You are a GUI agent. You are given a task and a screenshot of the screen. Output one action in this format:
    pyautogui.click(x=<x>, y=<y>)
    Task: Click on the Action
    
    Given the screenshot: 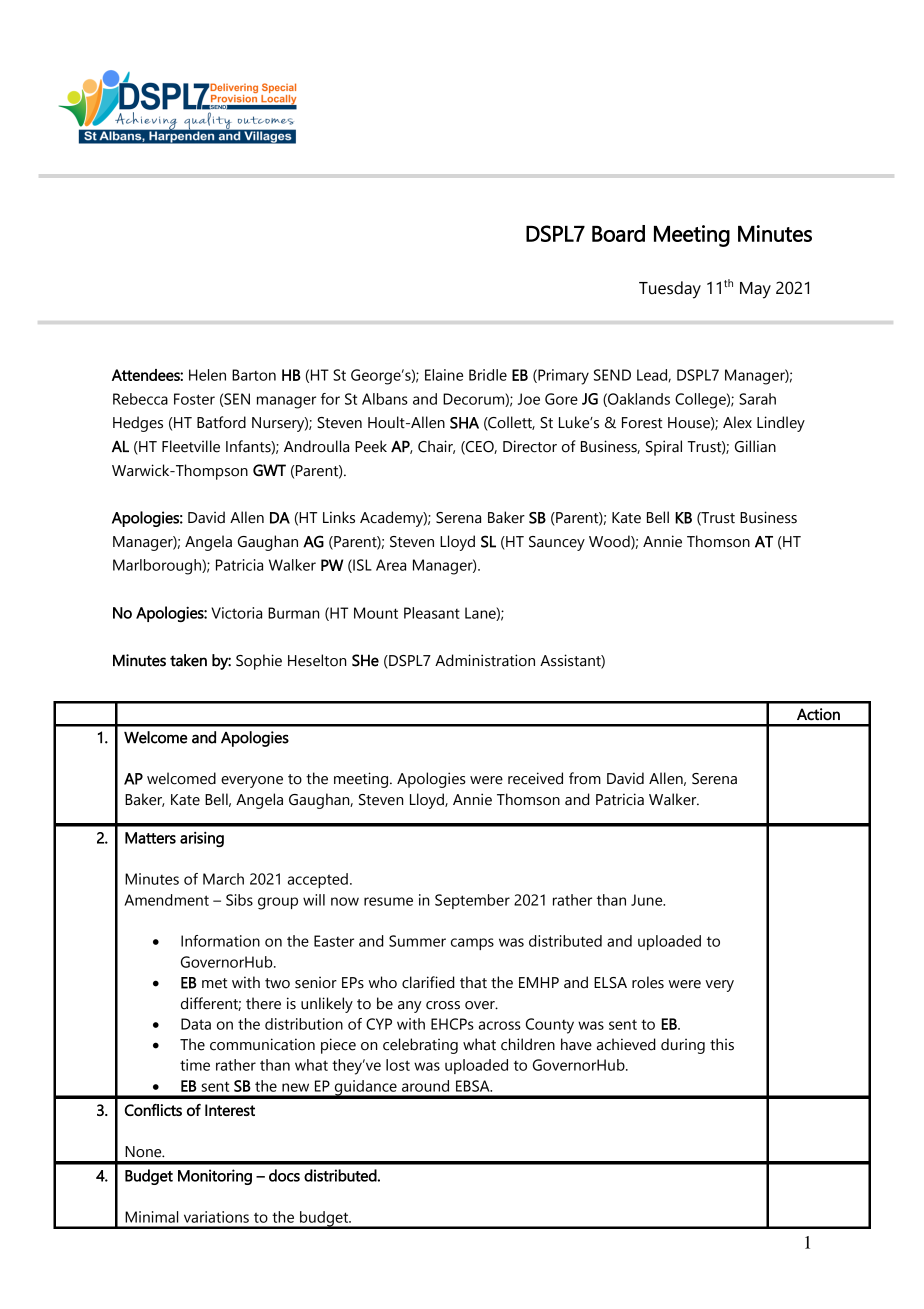 What is the action you would take?
    pyautogui.click(x=818, y=714)
